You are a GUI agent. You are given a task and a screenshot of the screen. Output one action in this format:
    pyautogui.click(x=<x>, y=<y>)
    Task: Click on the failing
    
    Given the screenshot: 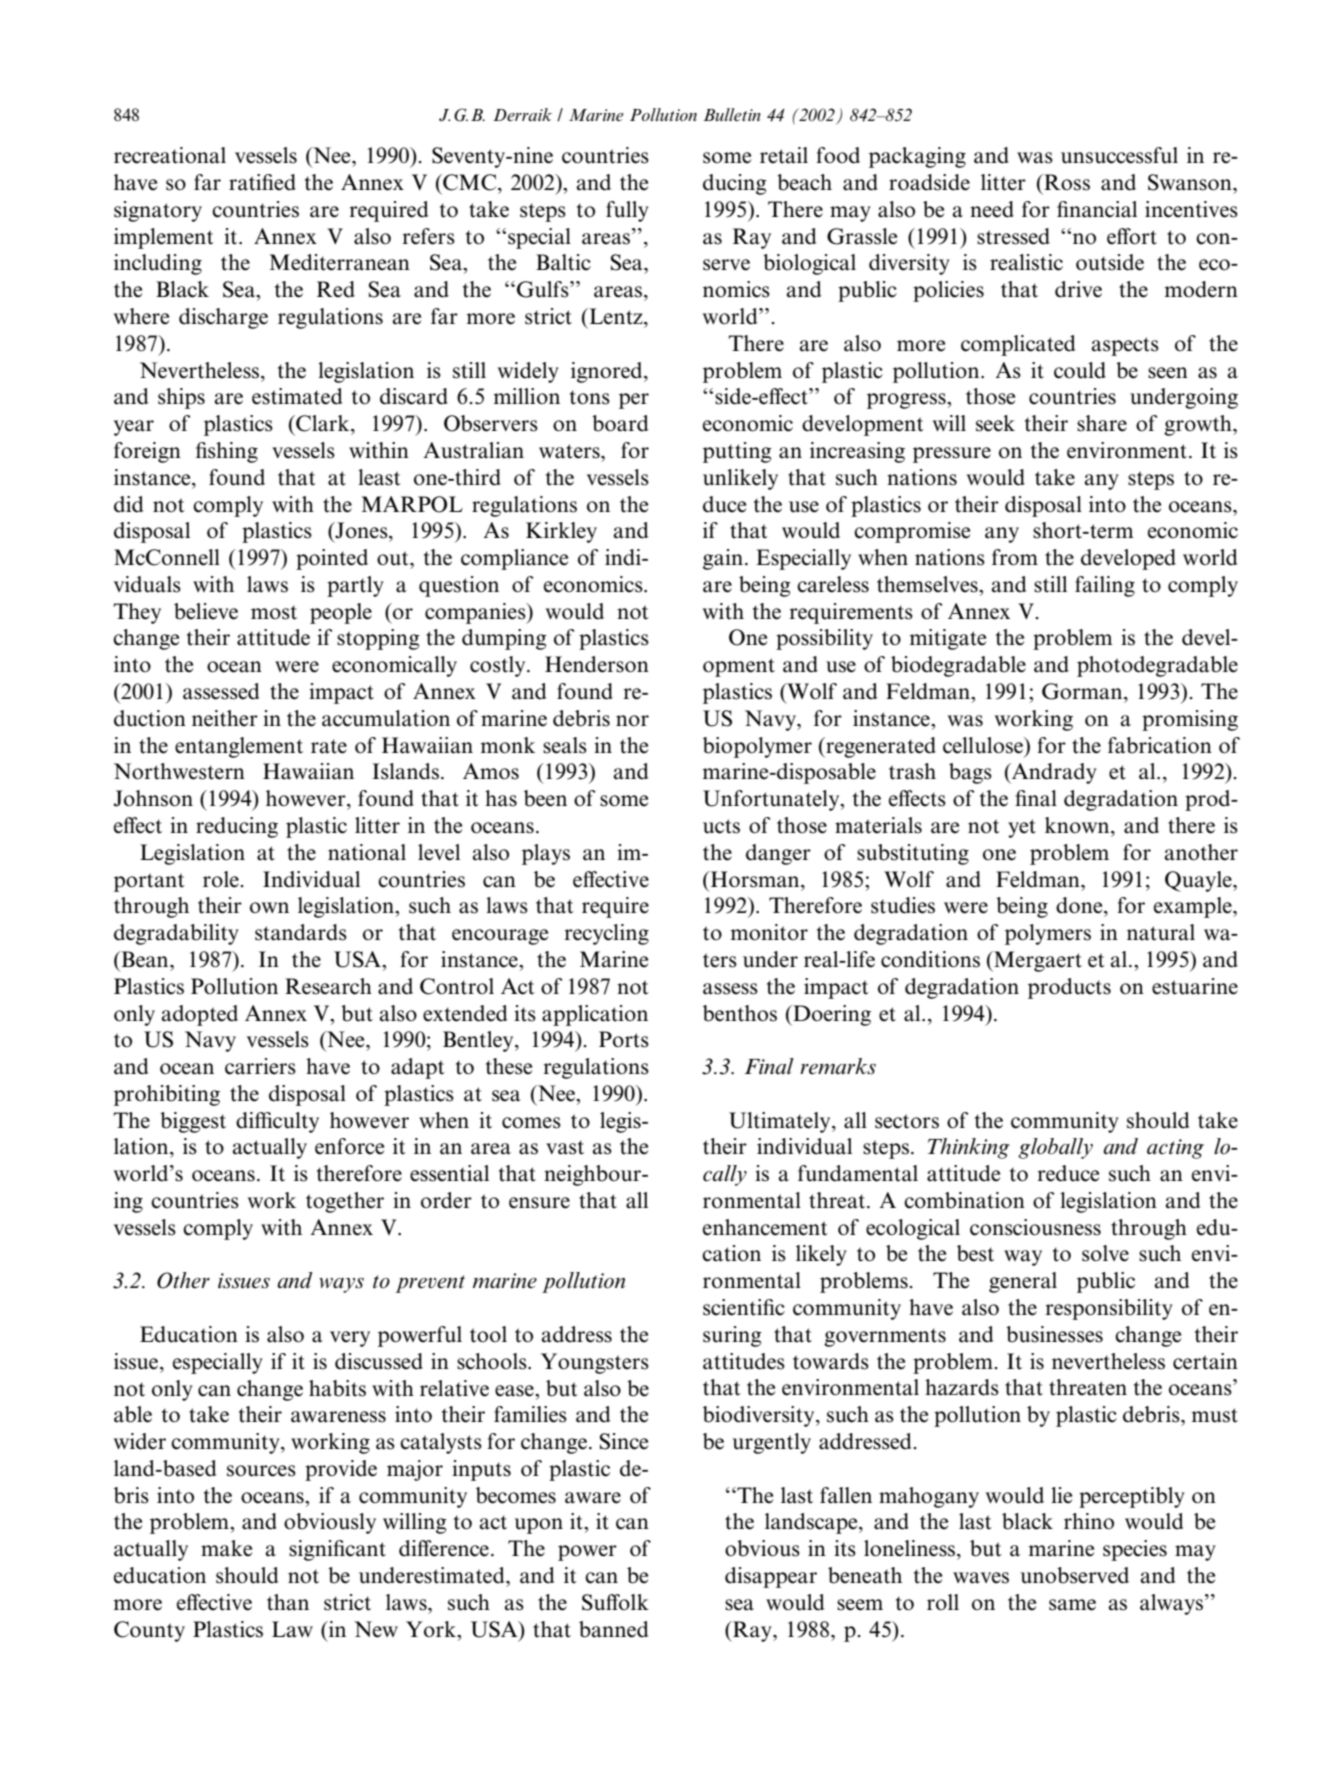 What is the action you would take?
    pyautogui.click(x=1105, y=586)
